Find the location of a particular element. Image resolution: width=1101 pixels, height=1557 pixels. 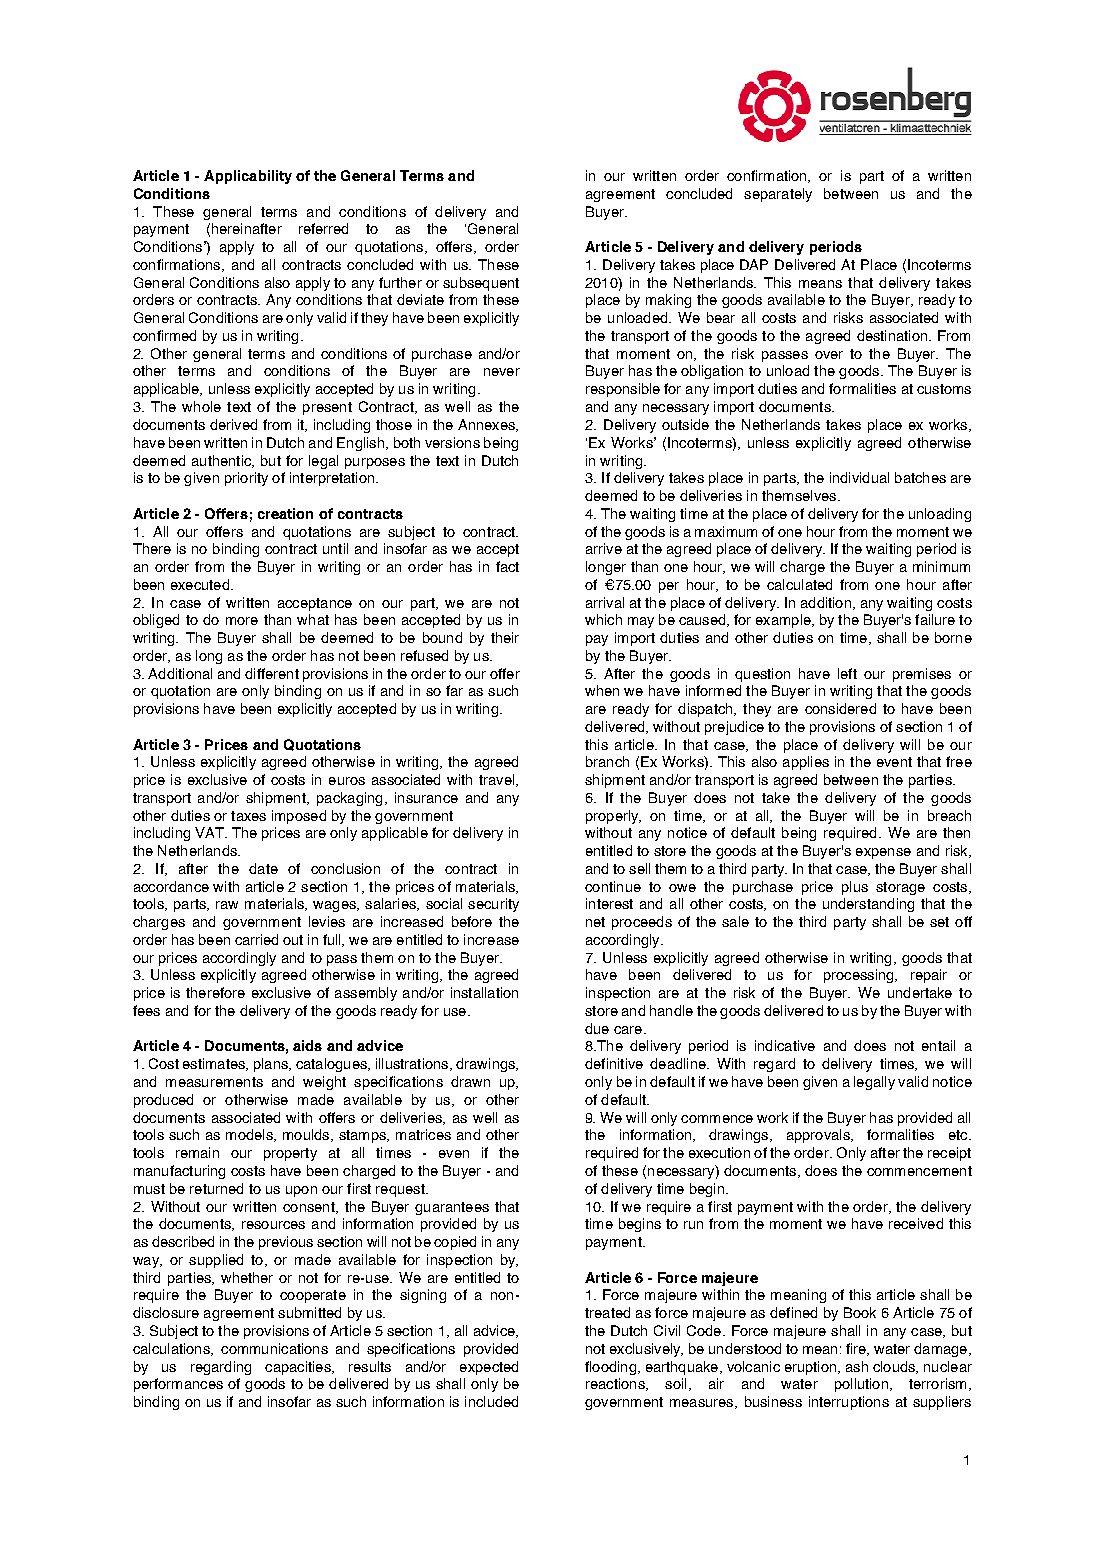

definitive is located at coordinates (614, 1063).
